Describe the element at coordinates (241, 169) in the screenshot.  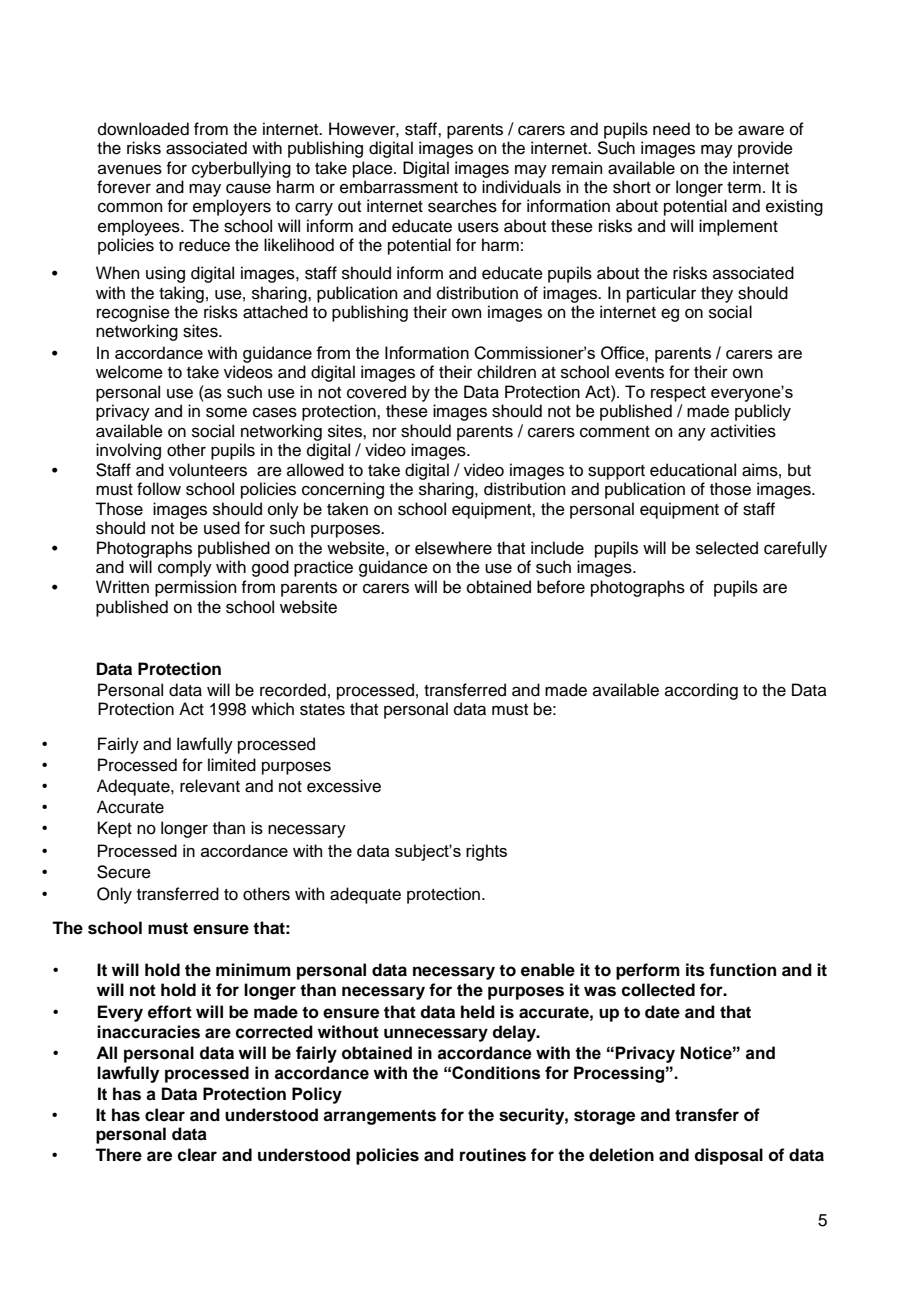
I see `cyberbullying` at that location.
